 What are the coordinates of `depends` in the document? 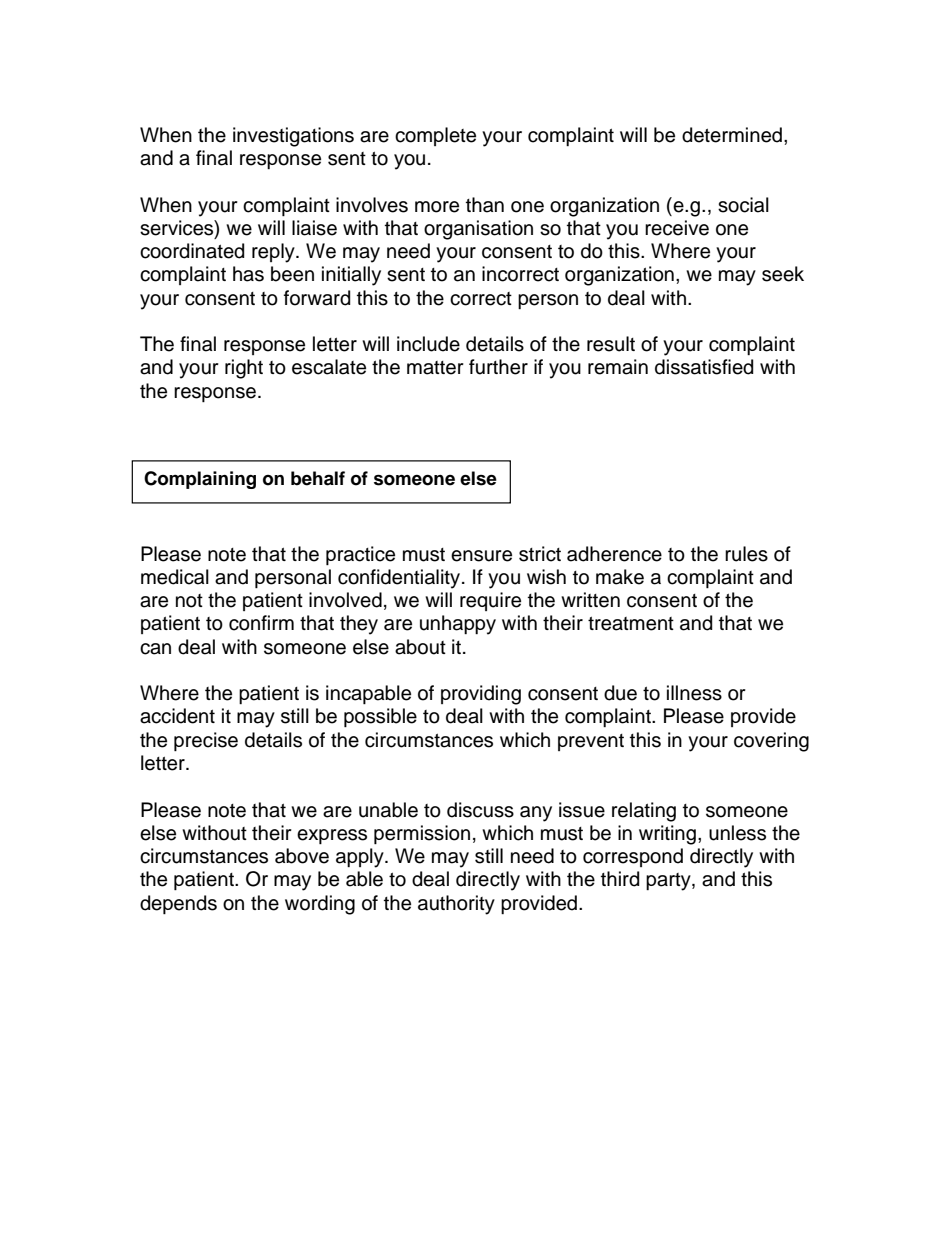 It's located at (178, 904).
